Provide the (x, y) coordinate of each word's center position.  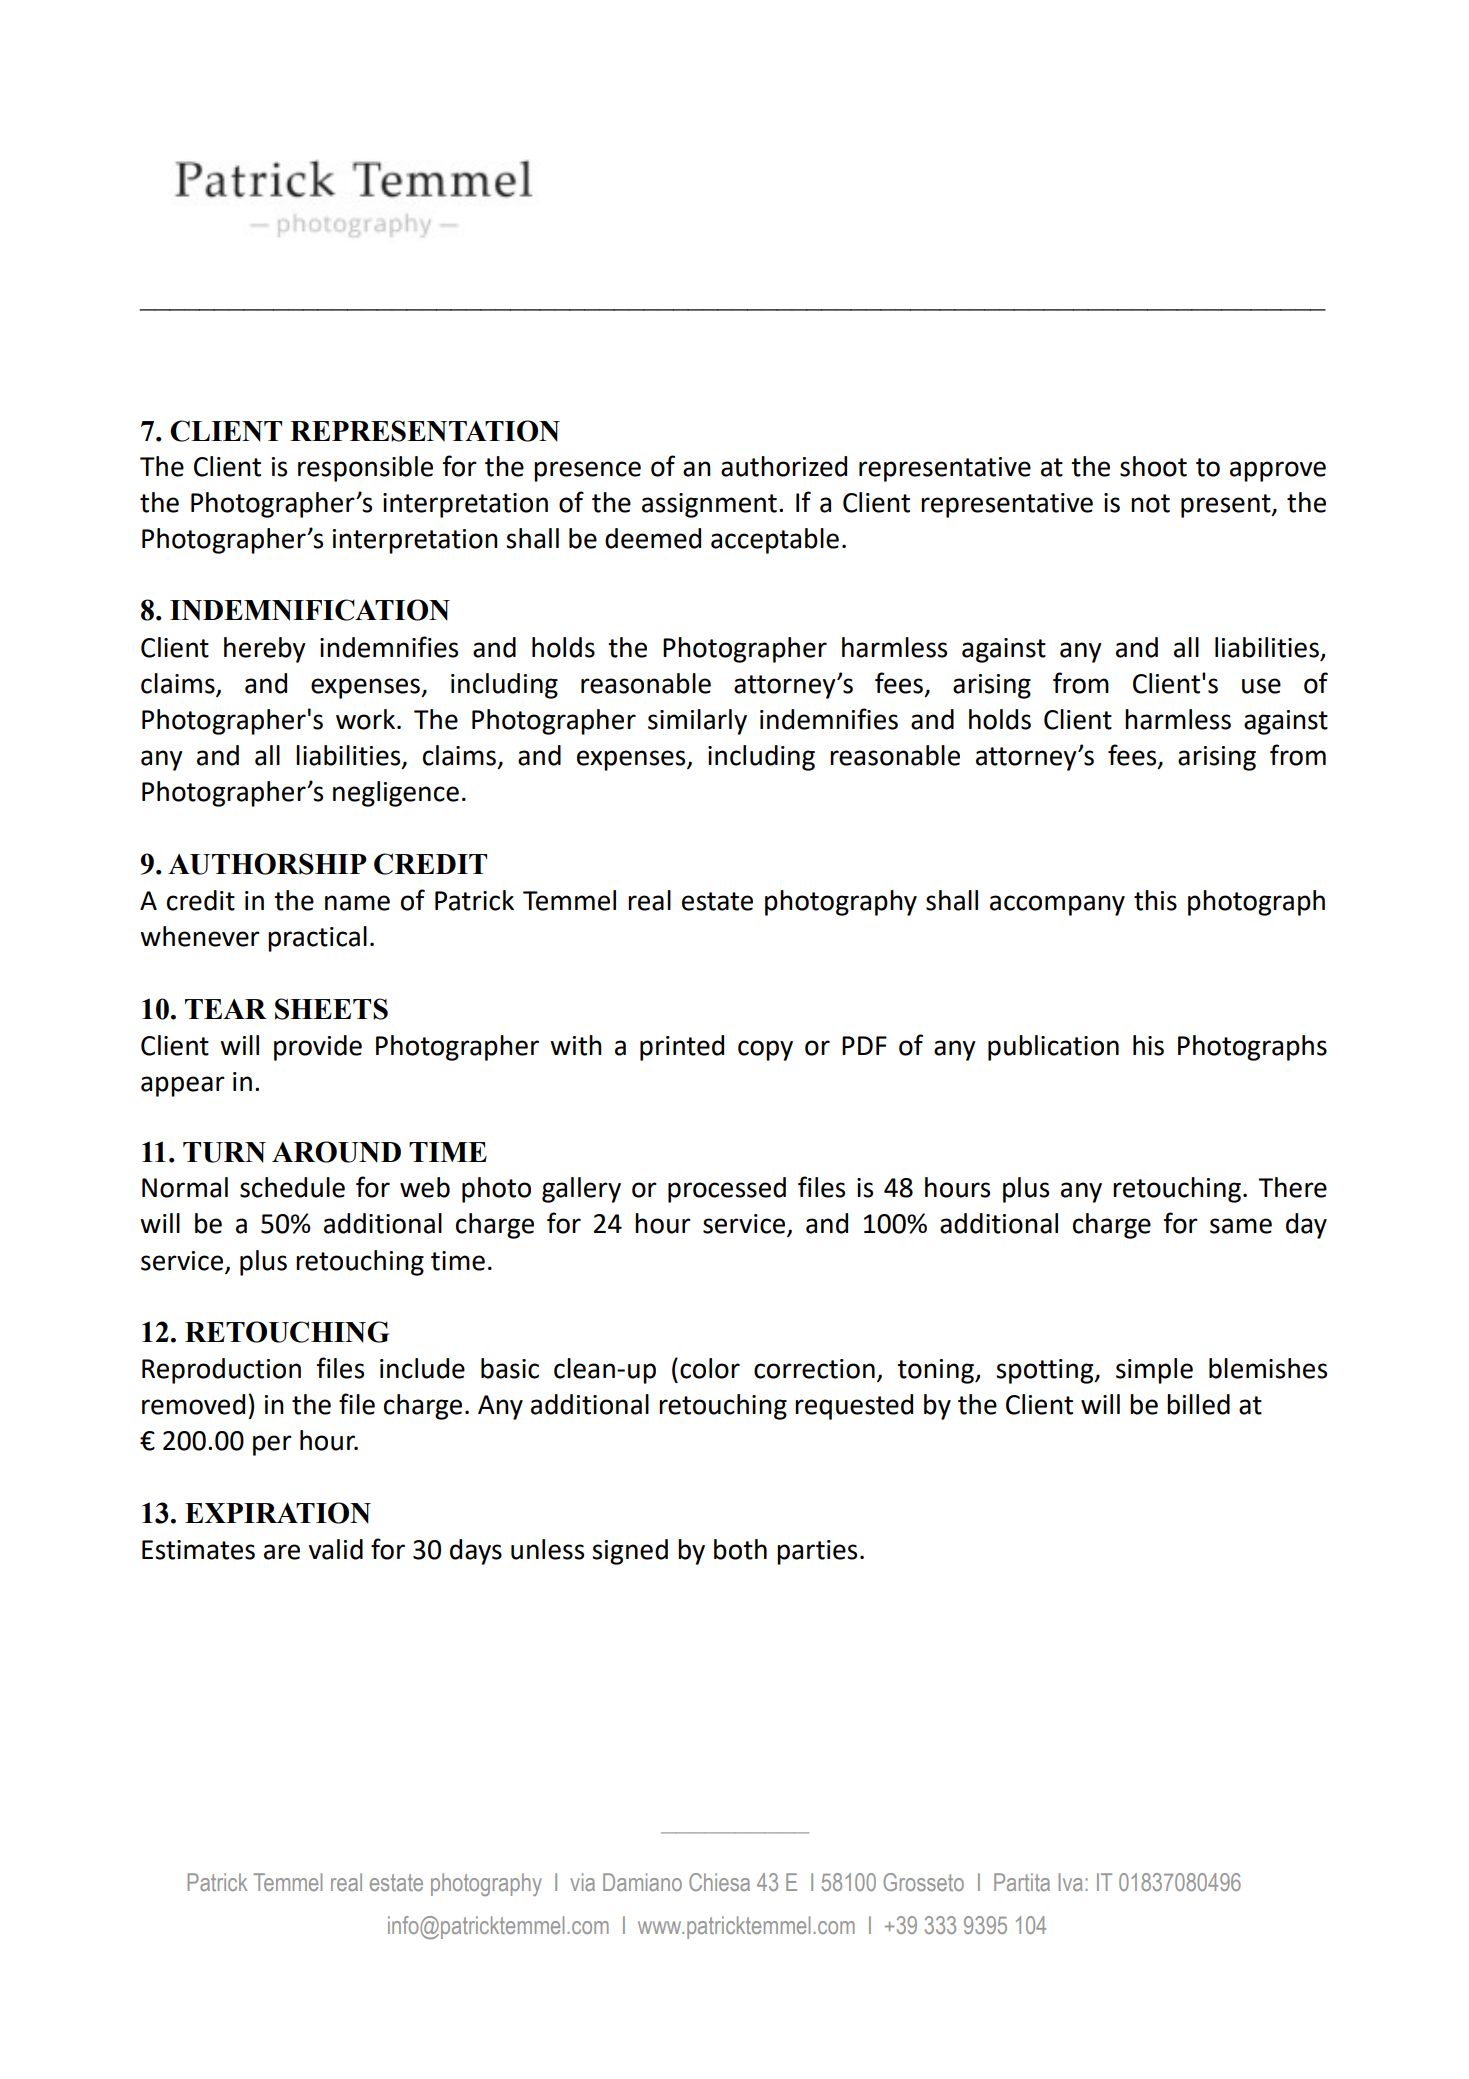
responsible (365, 469)
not (1150, 503)
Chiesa (719, 1882)
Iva (1071, 1882)
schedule (292, 1187)
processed (727, 1190)
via (582, 1882)
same (1241, 1226)
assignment (709, 505)
